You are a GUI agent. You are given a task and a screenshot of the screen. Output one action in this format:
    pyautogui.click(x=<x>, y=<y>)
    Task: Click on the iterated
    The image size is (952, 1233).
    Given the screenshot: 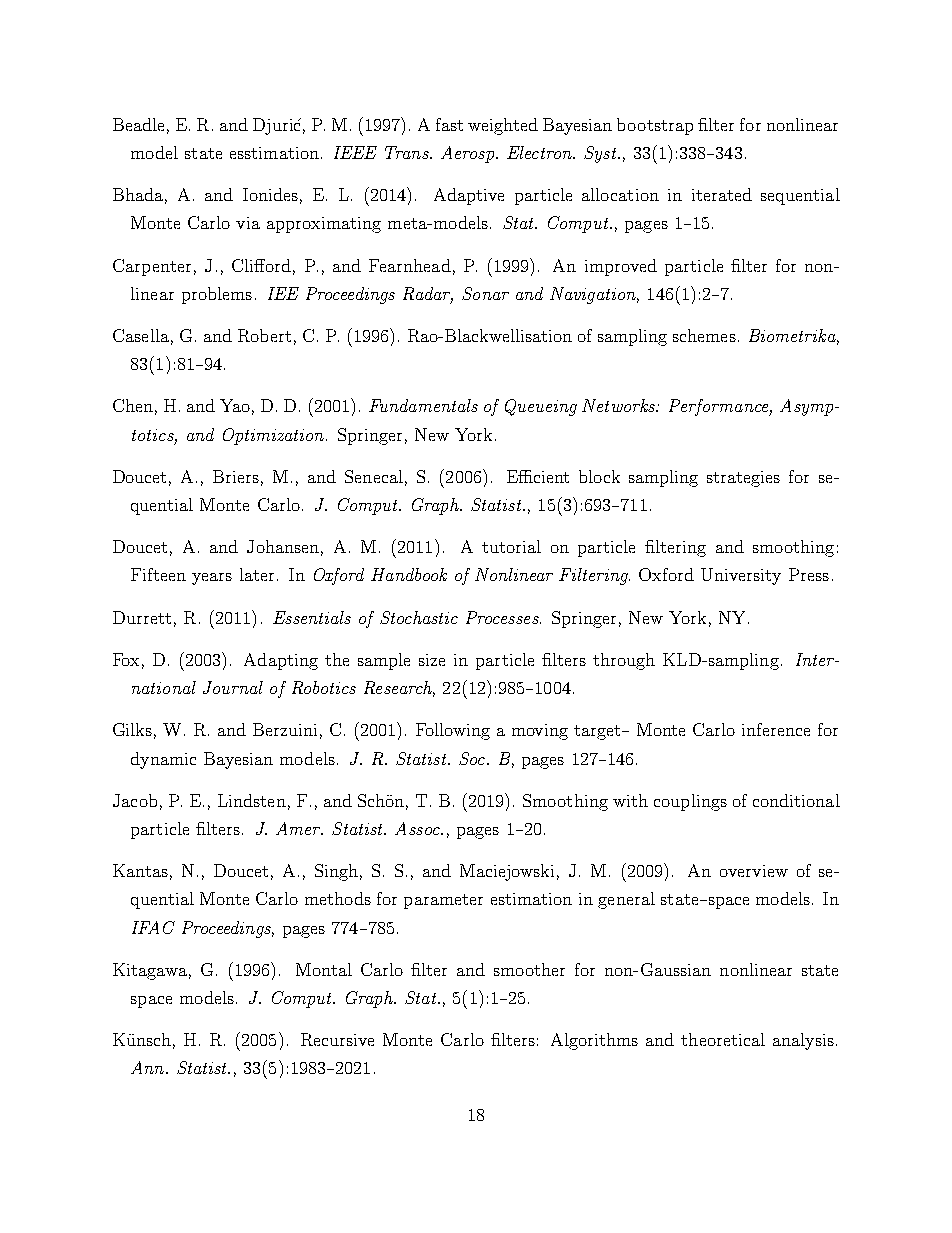 What is the action you would take?
    pyautogui.click(x=722, y=194)
